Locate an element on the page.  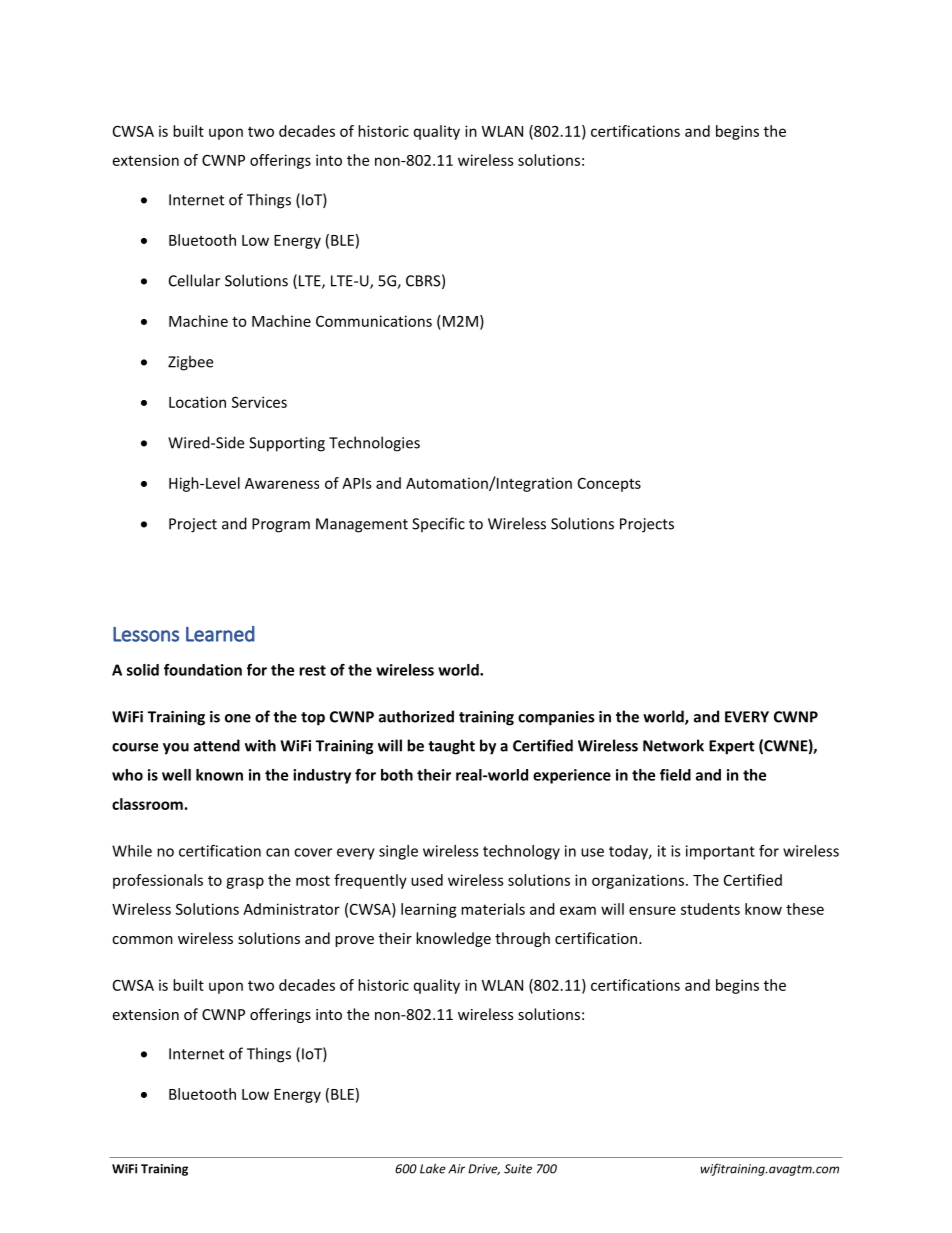
Specific is located at coordinates (438, 524).
